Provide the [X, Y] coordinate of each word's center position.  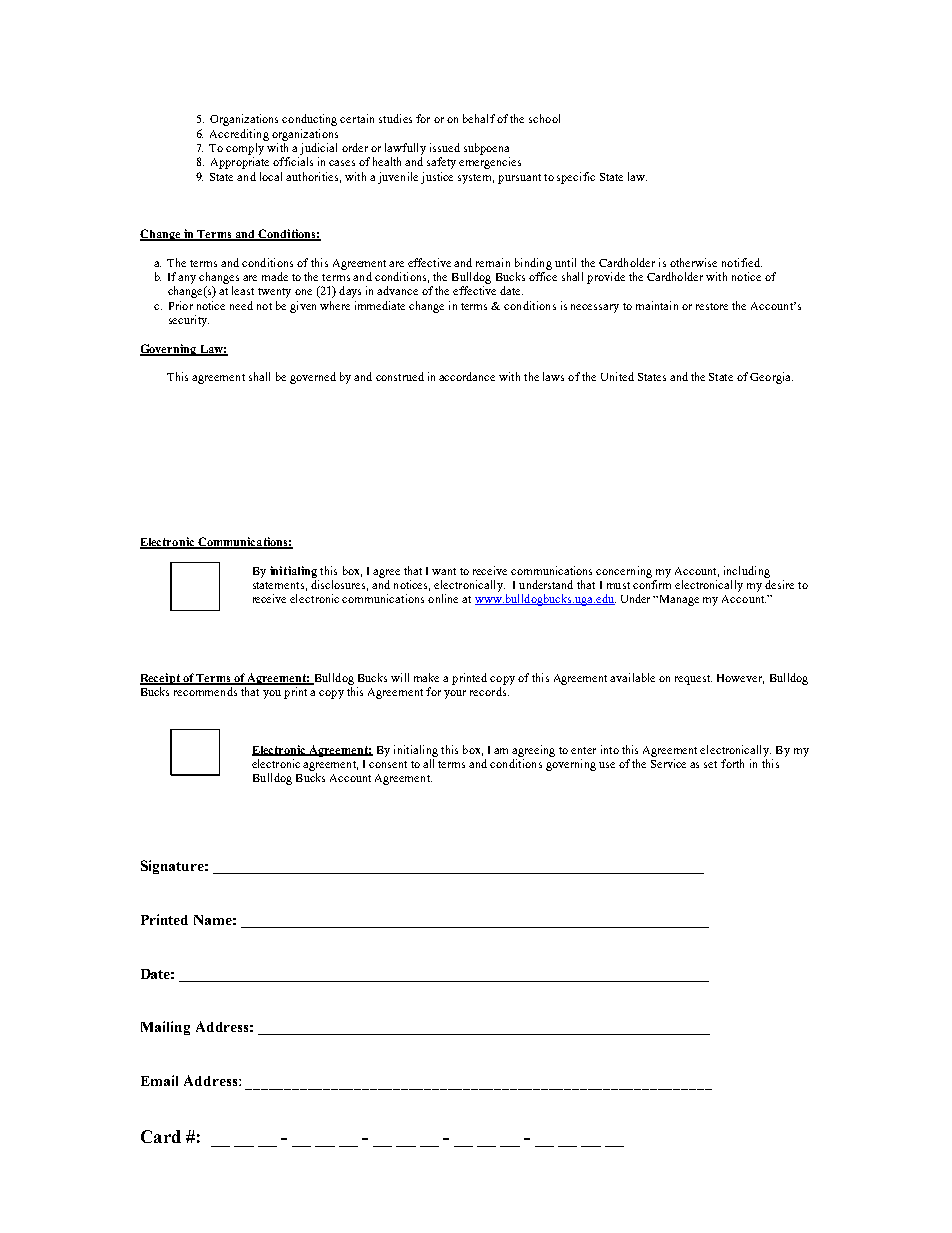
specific [576, 178]
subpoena [486, 149]
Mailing [165, 1028]
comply [245, 149]
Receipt [161, 679]
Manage [679, 600]
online [443, 598]
